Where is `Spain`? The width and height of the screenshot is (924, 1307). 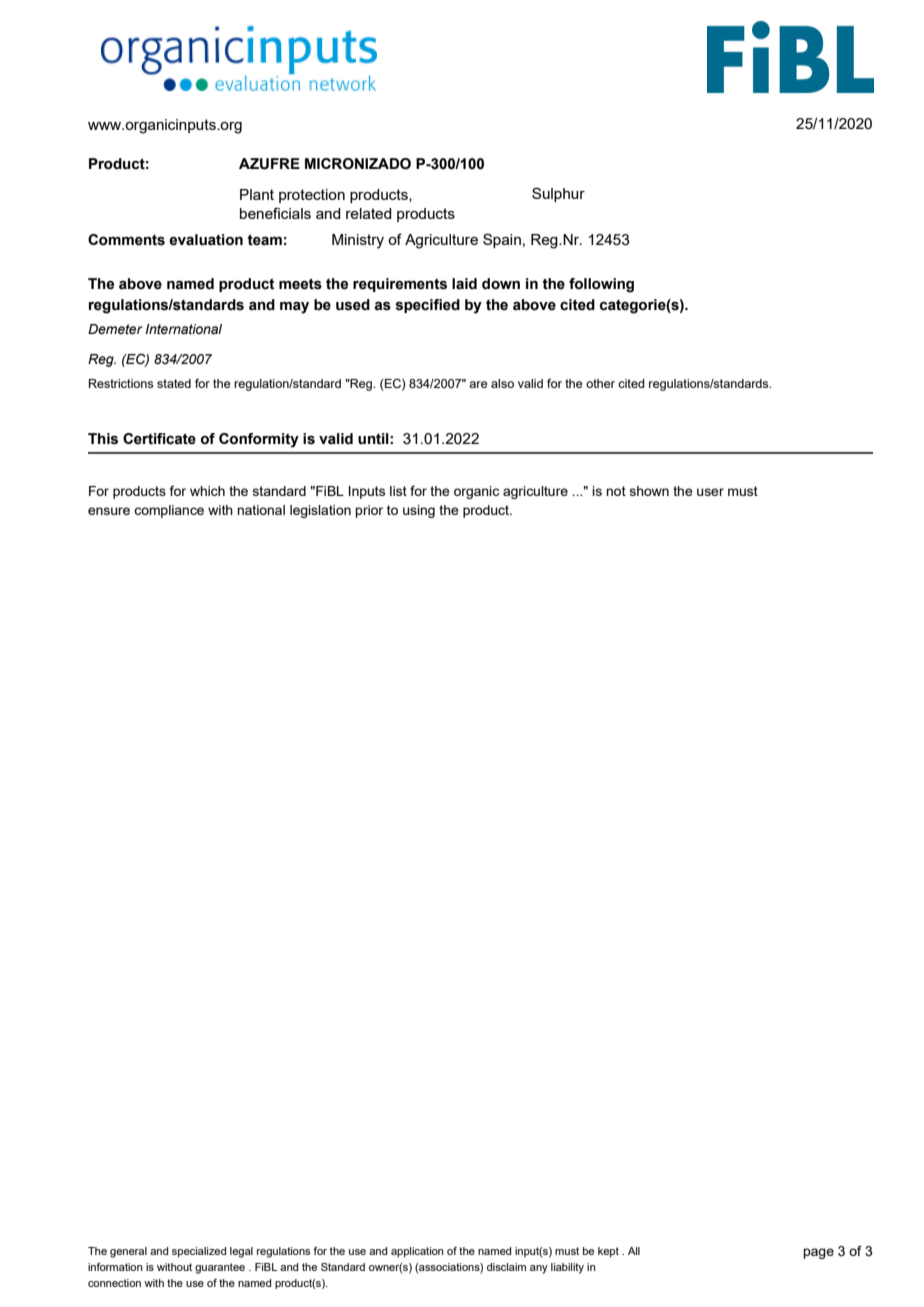
Spain is located at coordinates (502, 240).
